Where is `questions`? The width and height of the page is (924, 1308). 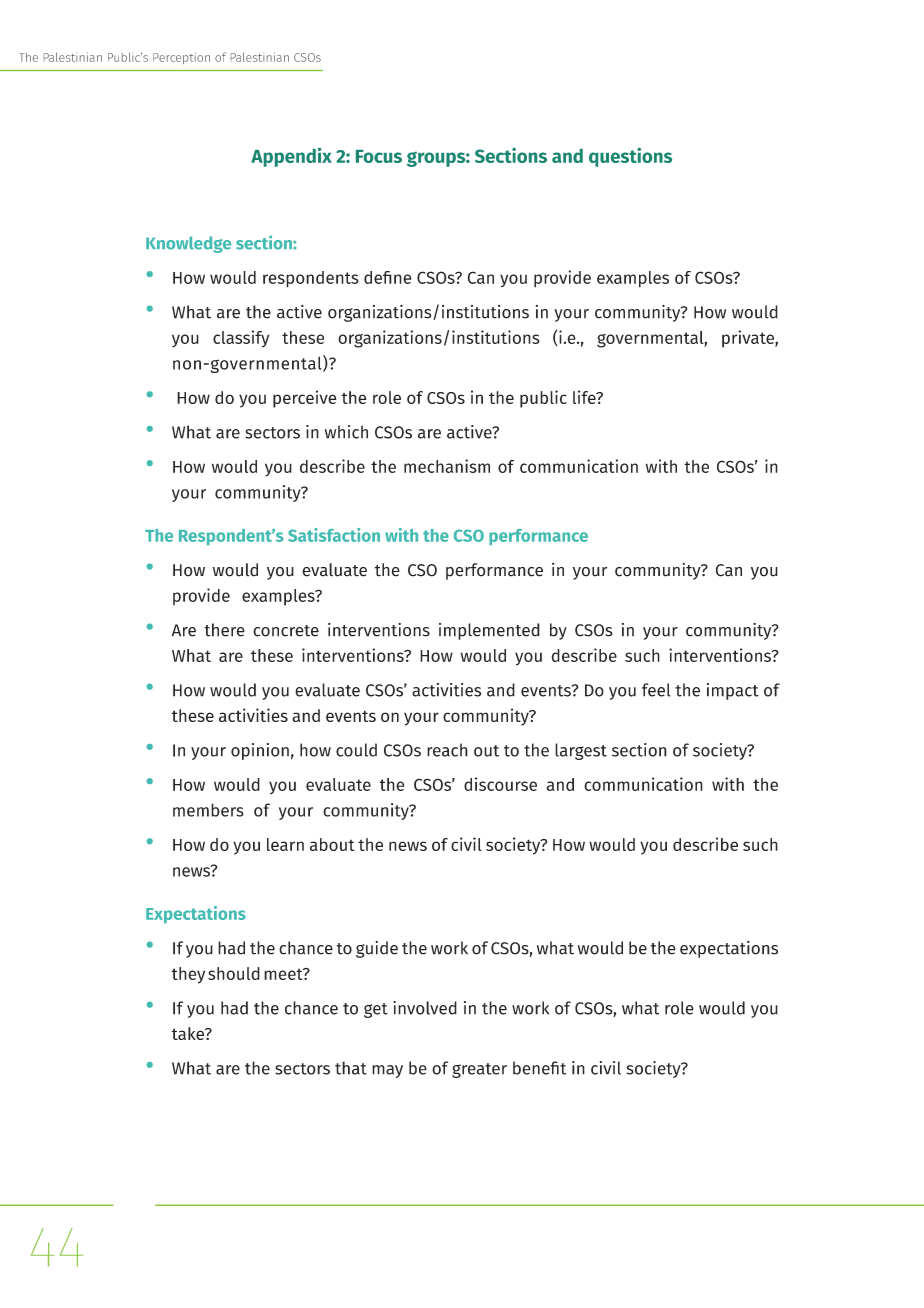 questions is located at coordinates (630, 157).
